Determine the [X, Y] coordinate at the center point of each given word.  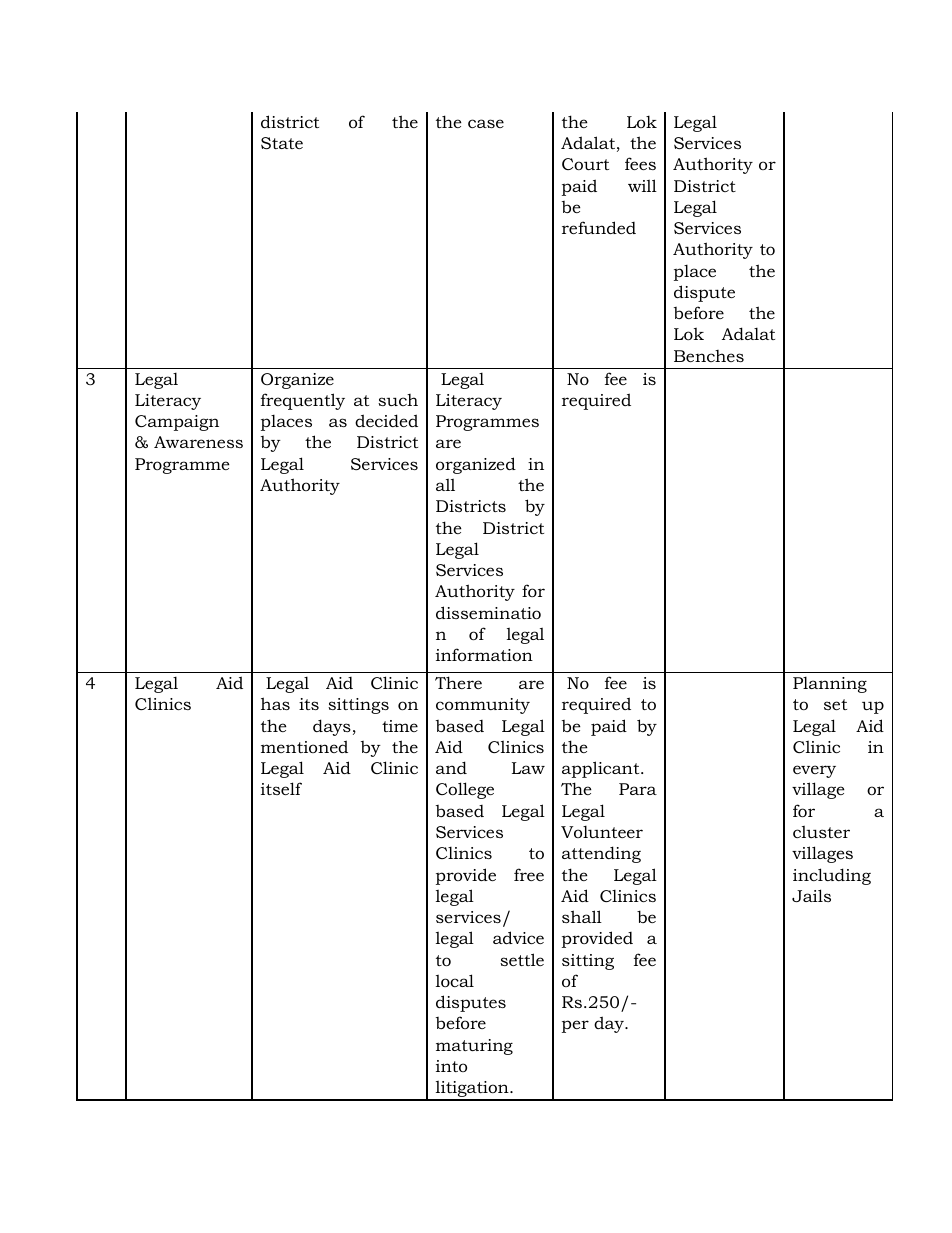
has [275, 703]
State [282, 143]
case [486, 123]
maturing [474, 1047]
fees [640, 163]
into [451, 1066]
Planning [830, 685]
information [484, 654]
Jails [811, 895]
